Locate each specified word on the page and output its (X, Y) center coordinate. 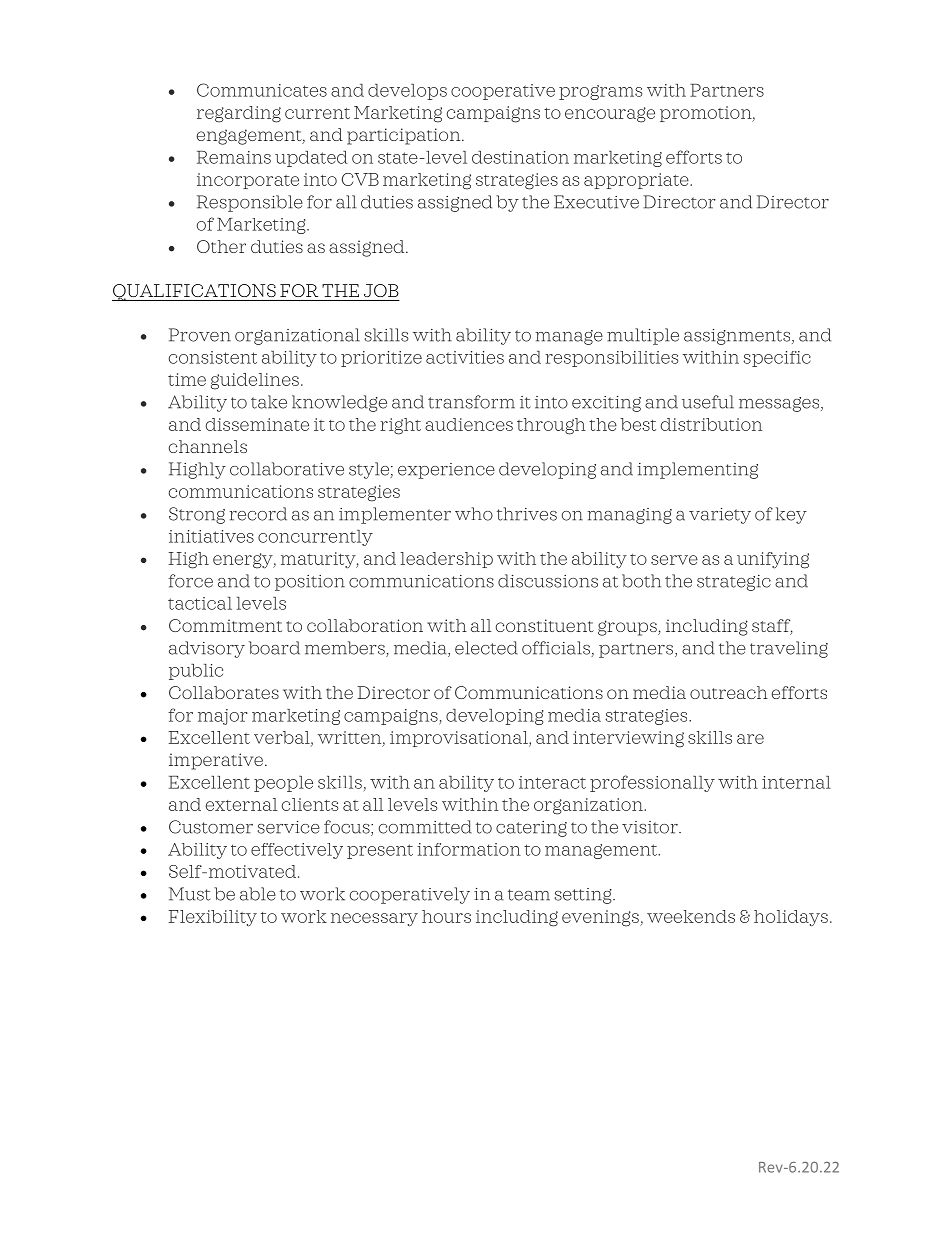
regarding (239, 114)
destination (520, 157)
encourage (610, 115)
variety (720, 516)
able (258, 894)
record (258, 514)
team (529, 895)
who (474, 514)
